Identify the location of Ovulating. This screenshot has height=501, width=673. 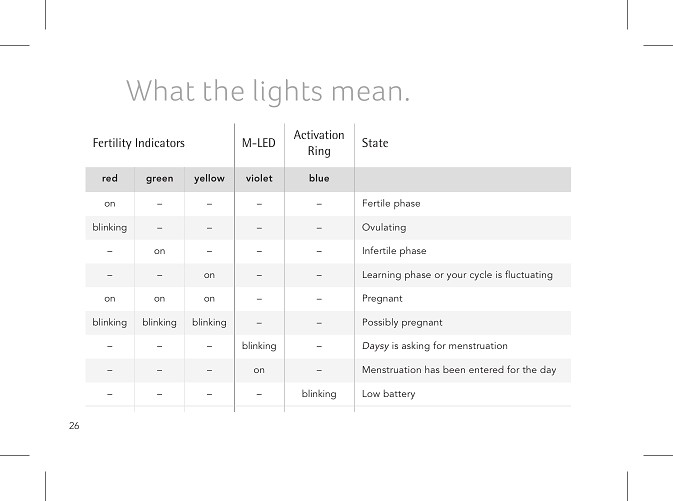
(384, 228).
